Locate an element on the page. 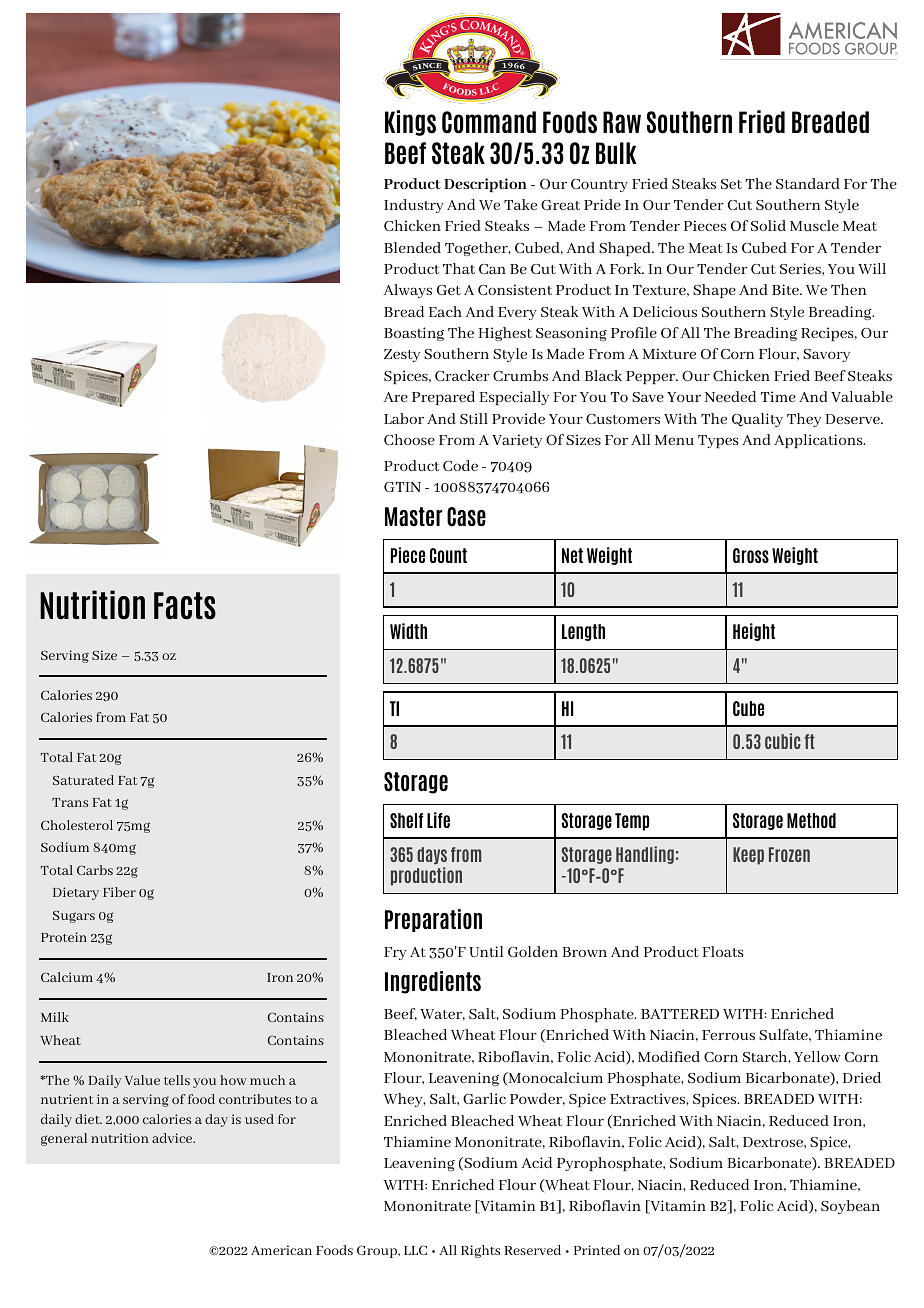 The height and width of the image is (1308, 924). days is located at coordinates (432, 855).
